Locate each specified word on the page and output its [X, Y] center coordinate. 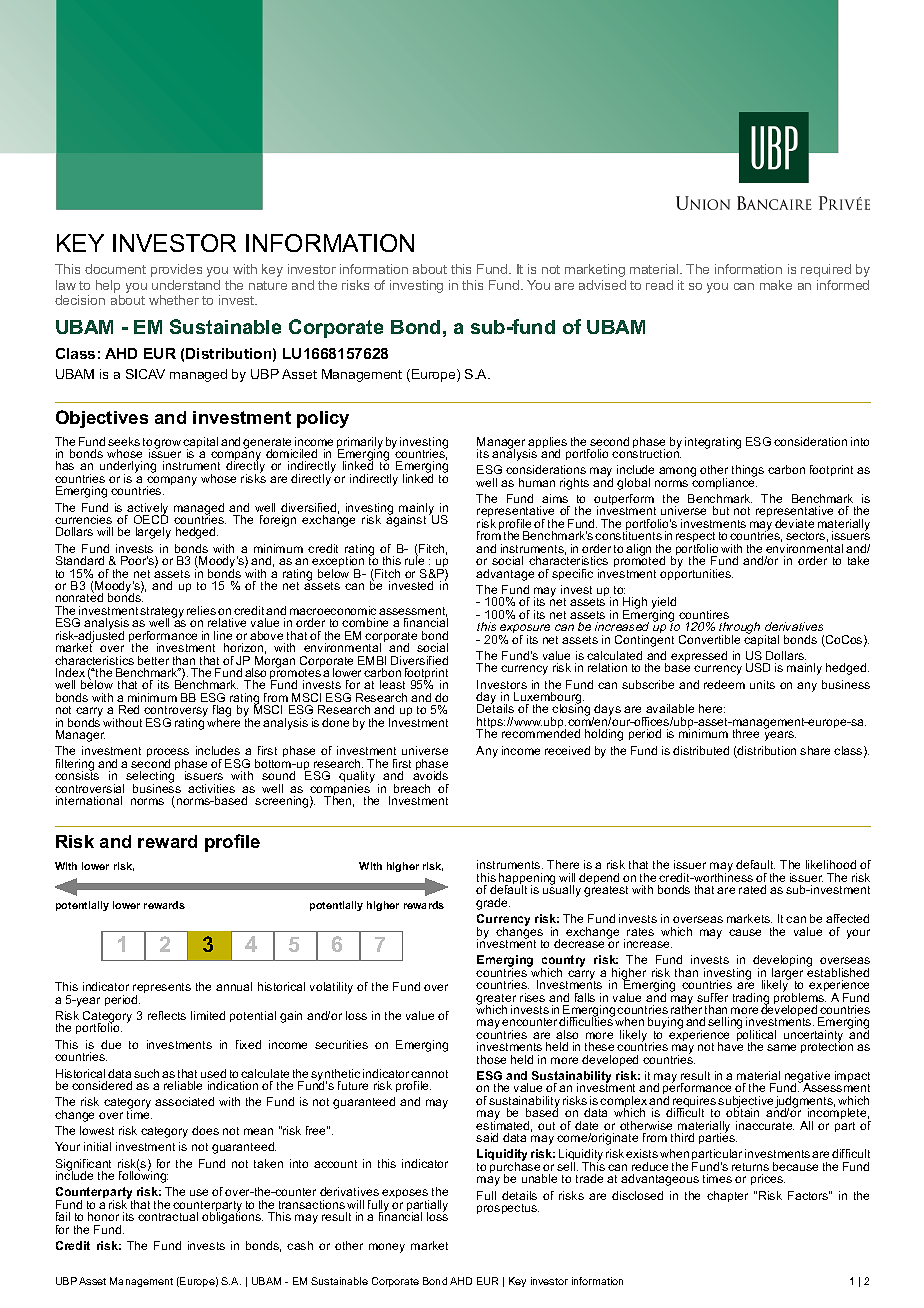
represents [162, 990]
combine [365, 622]
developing [782, 962]
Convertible [709, 639]
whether [174, 300]
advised [602, 285]
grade [493, 904]
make [776, 285]
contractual [168, 1216]
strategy [162, 613]
